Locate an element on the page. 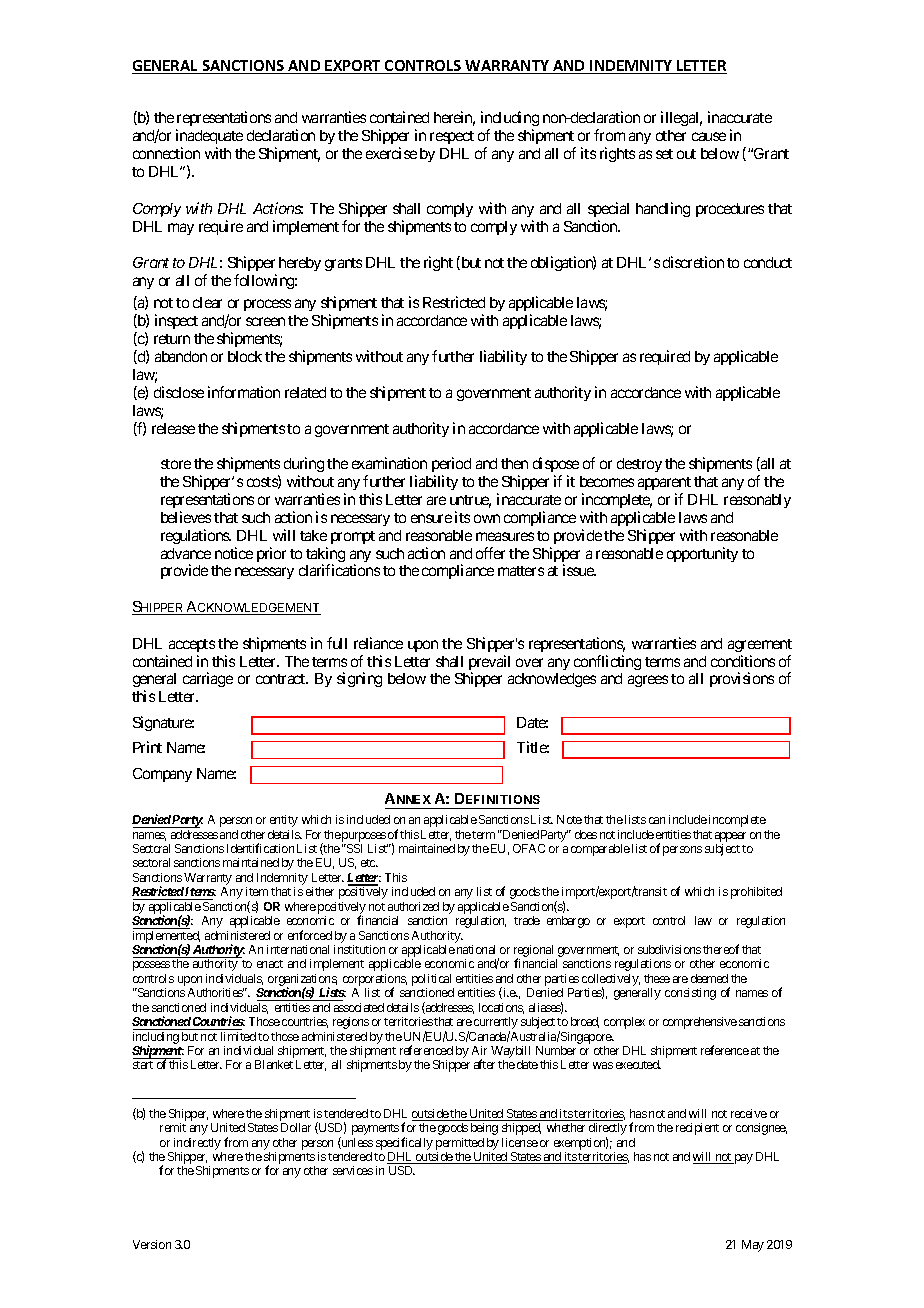  apparent is located at coordinates (664, 483).
